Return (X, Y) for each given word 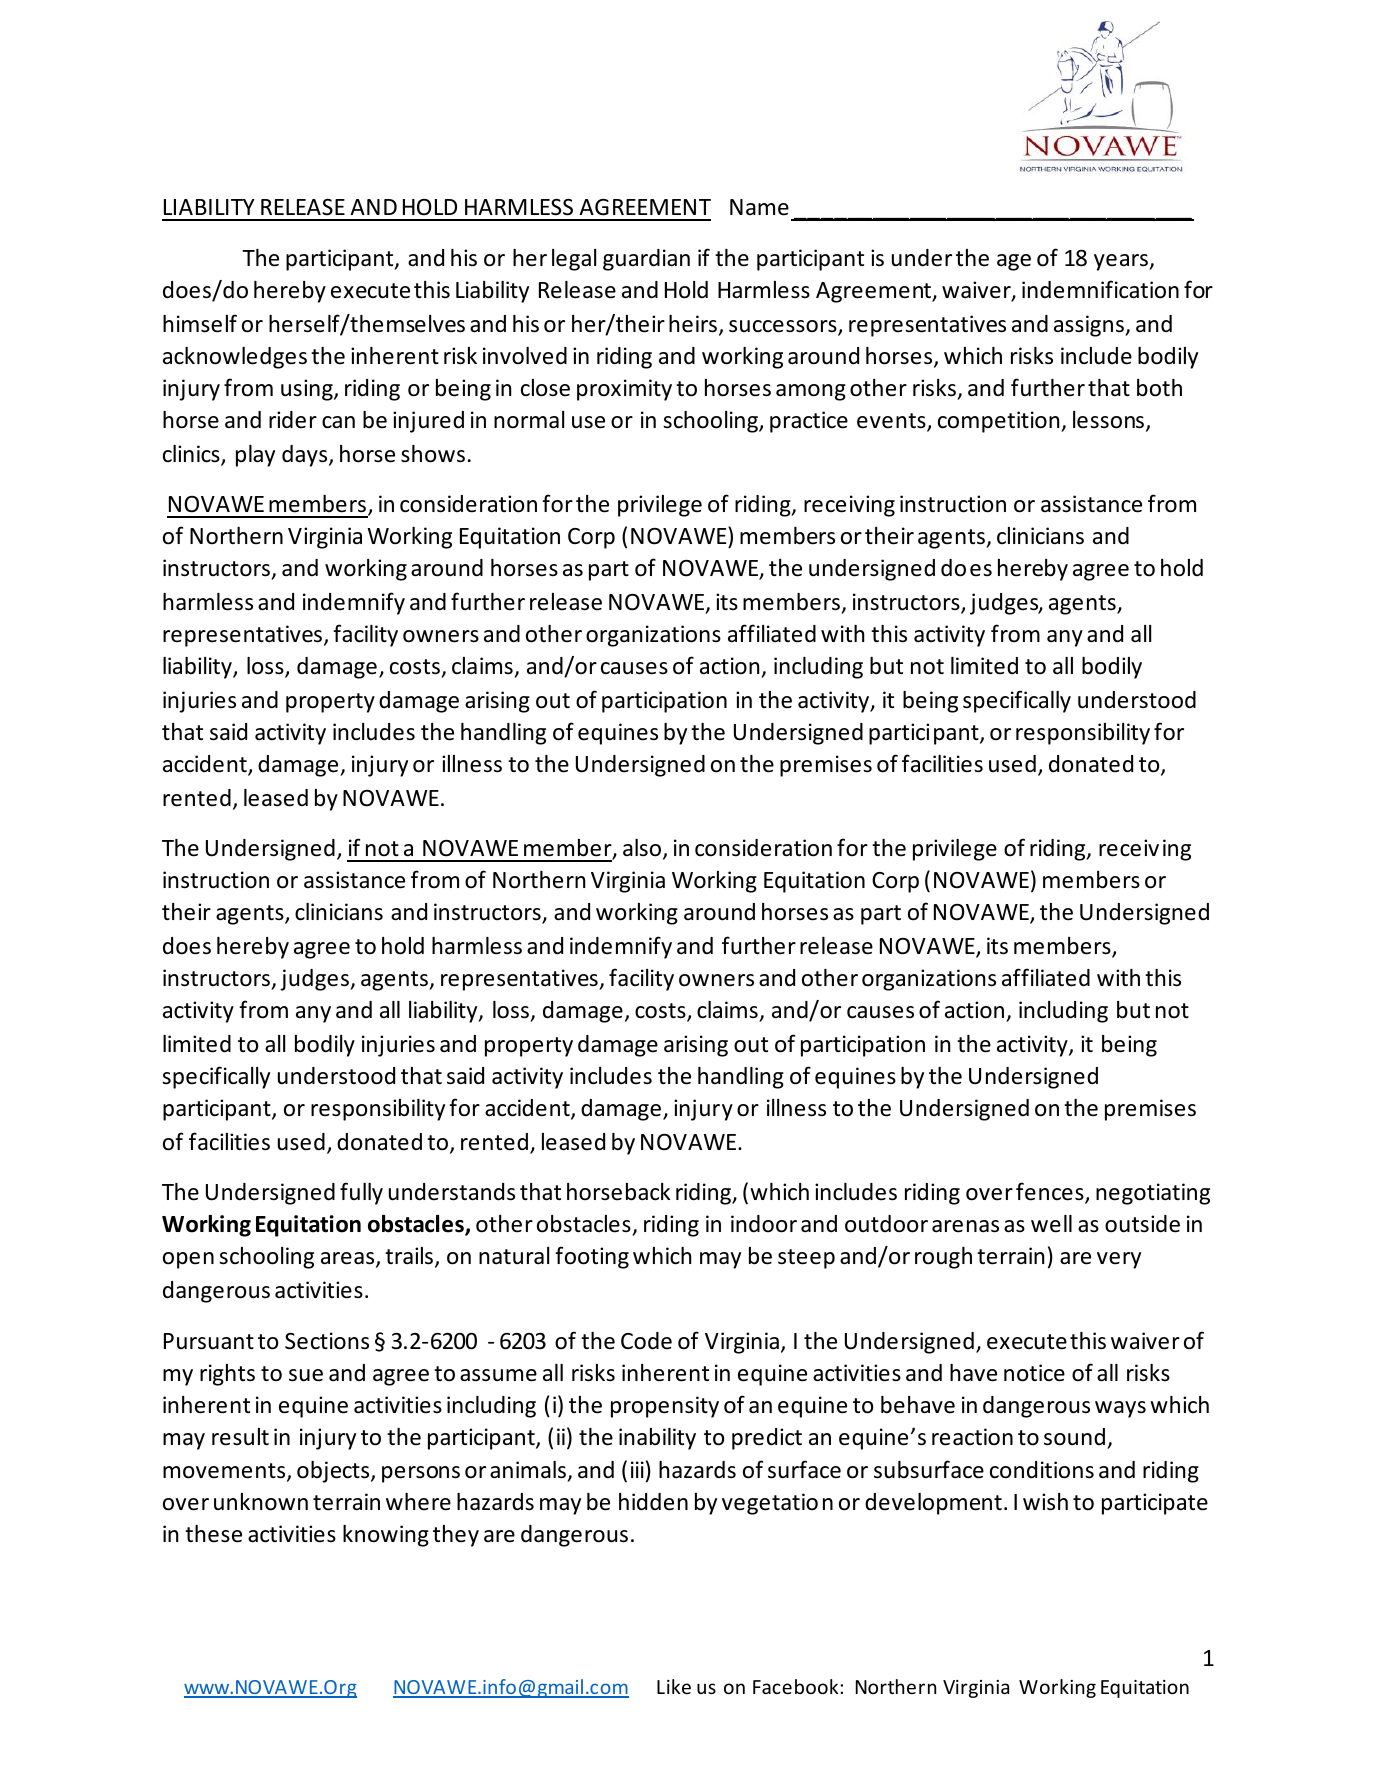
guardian (646, 260)
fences (1051, 1192)
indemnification (1100, 289)
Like (674, 1686)
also (643, 849)
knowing (386, 1536)
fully (361, 1193)
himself (200, 323)
